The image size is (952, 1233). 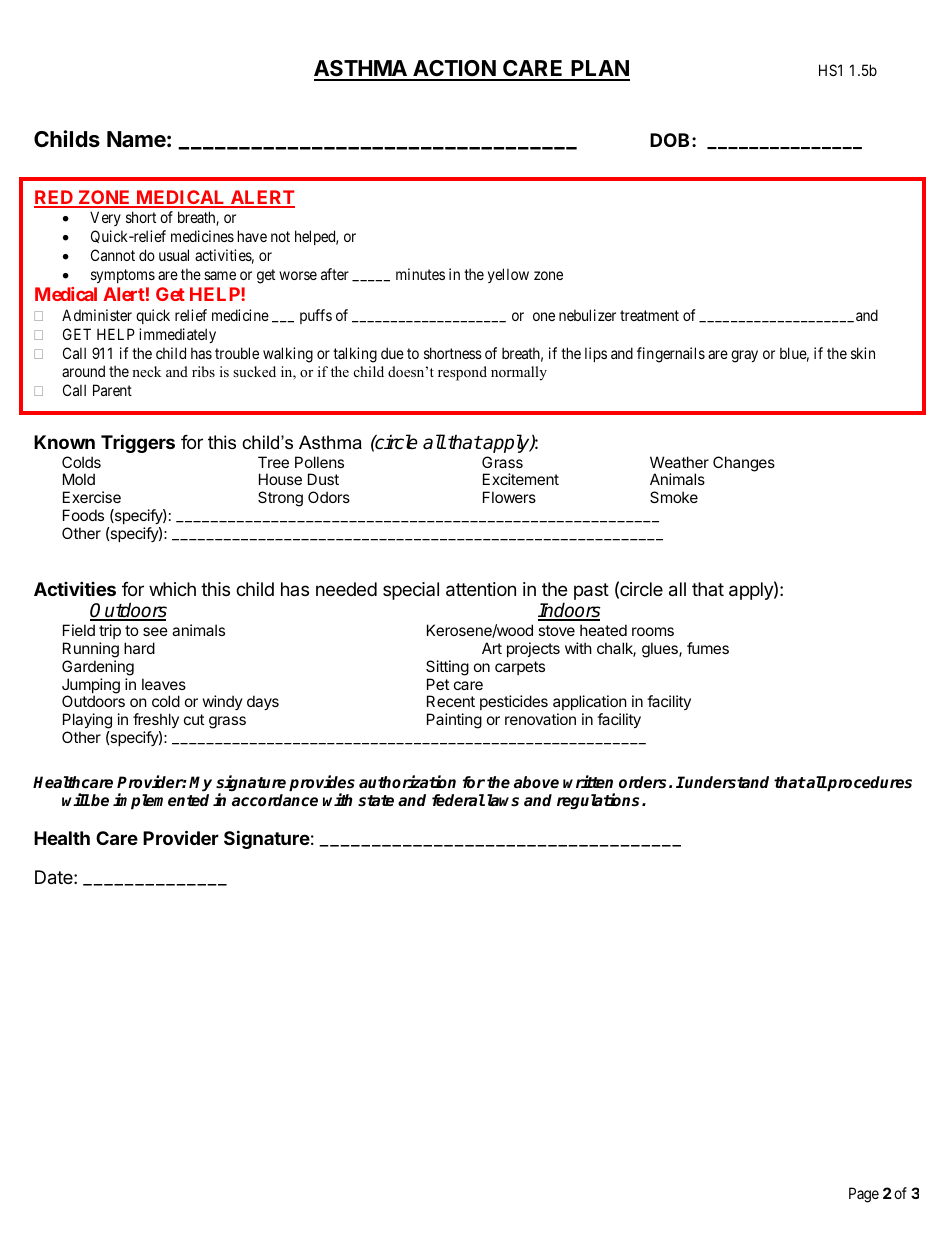 I want to click on Recent, so click(x=451, y=701).
